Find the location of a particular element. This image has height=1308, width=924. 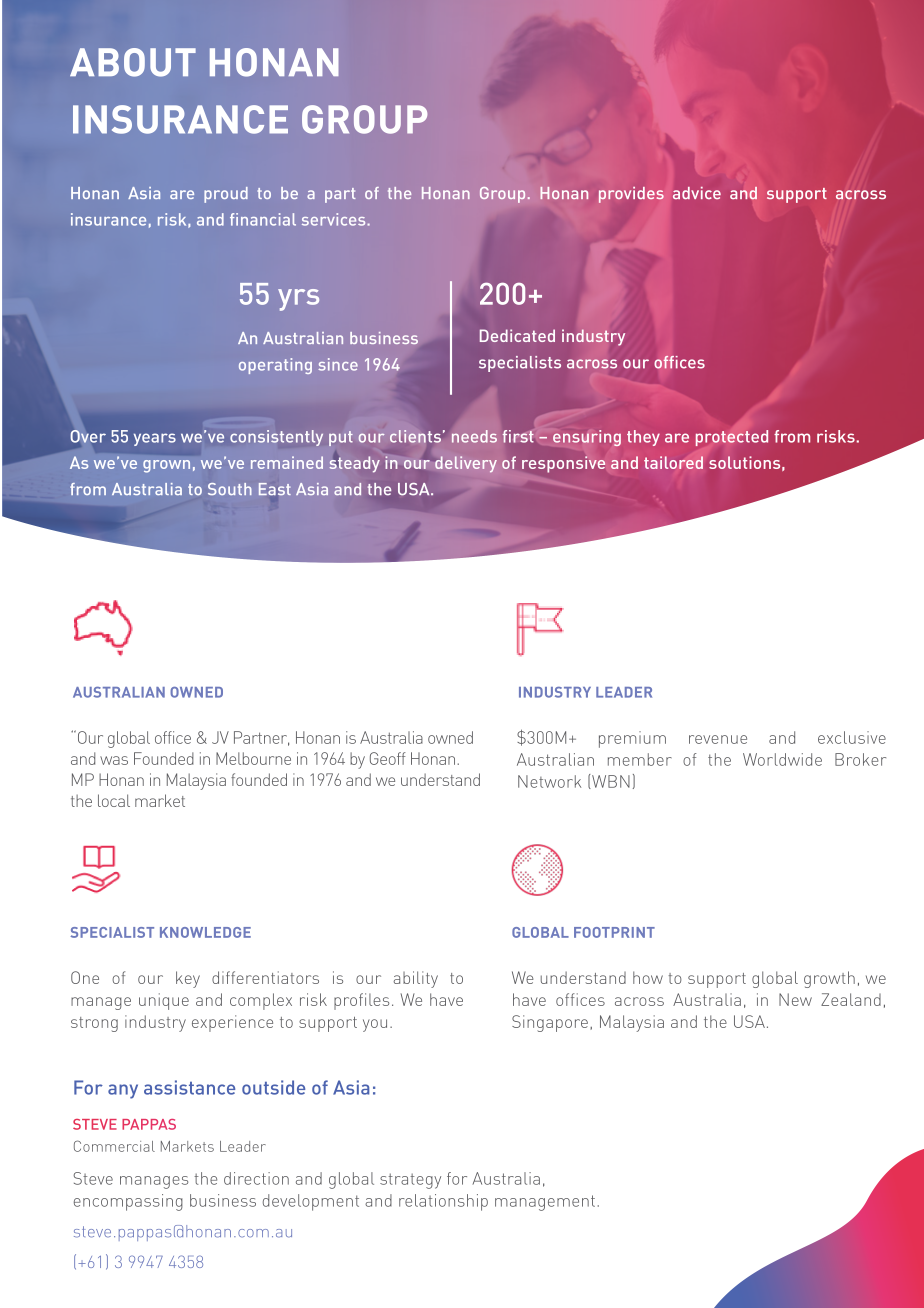

INSURANCE is located at coordinates (180, 119).
